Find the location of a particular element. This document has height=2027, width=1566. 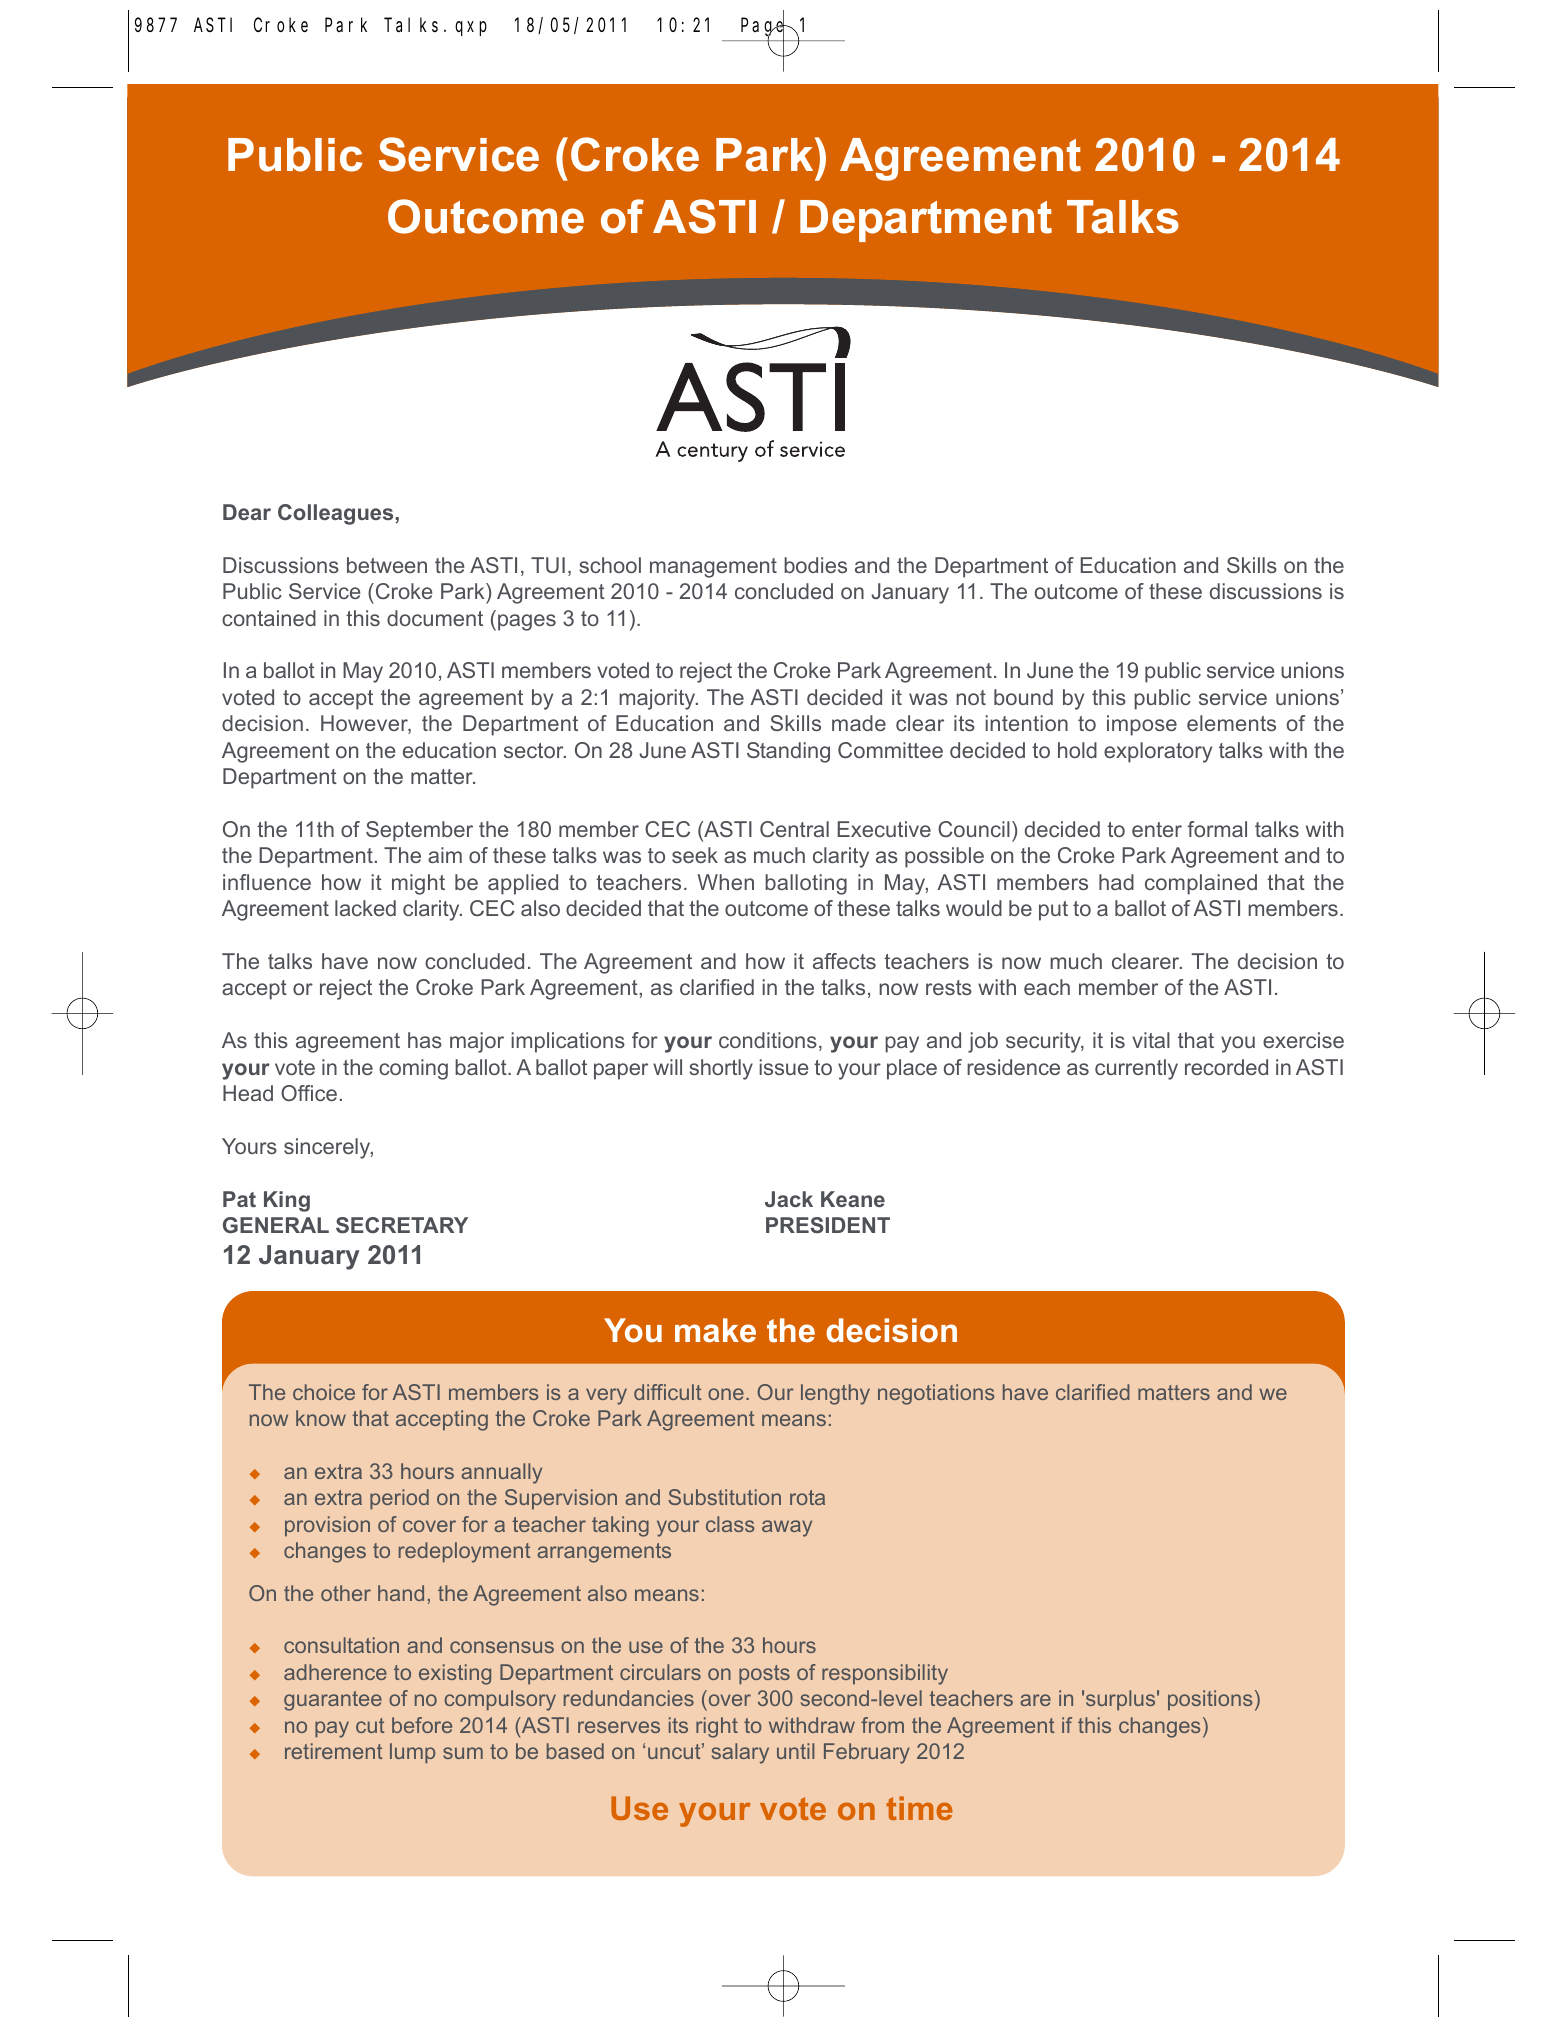

rota is located at coordinates (807, 1497).
